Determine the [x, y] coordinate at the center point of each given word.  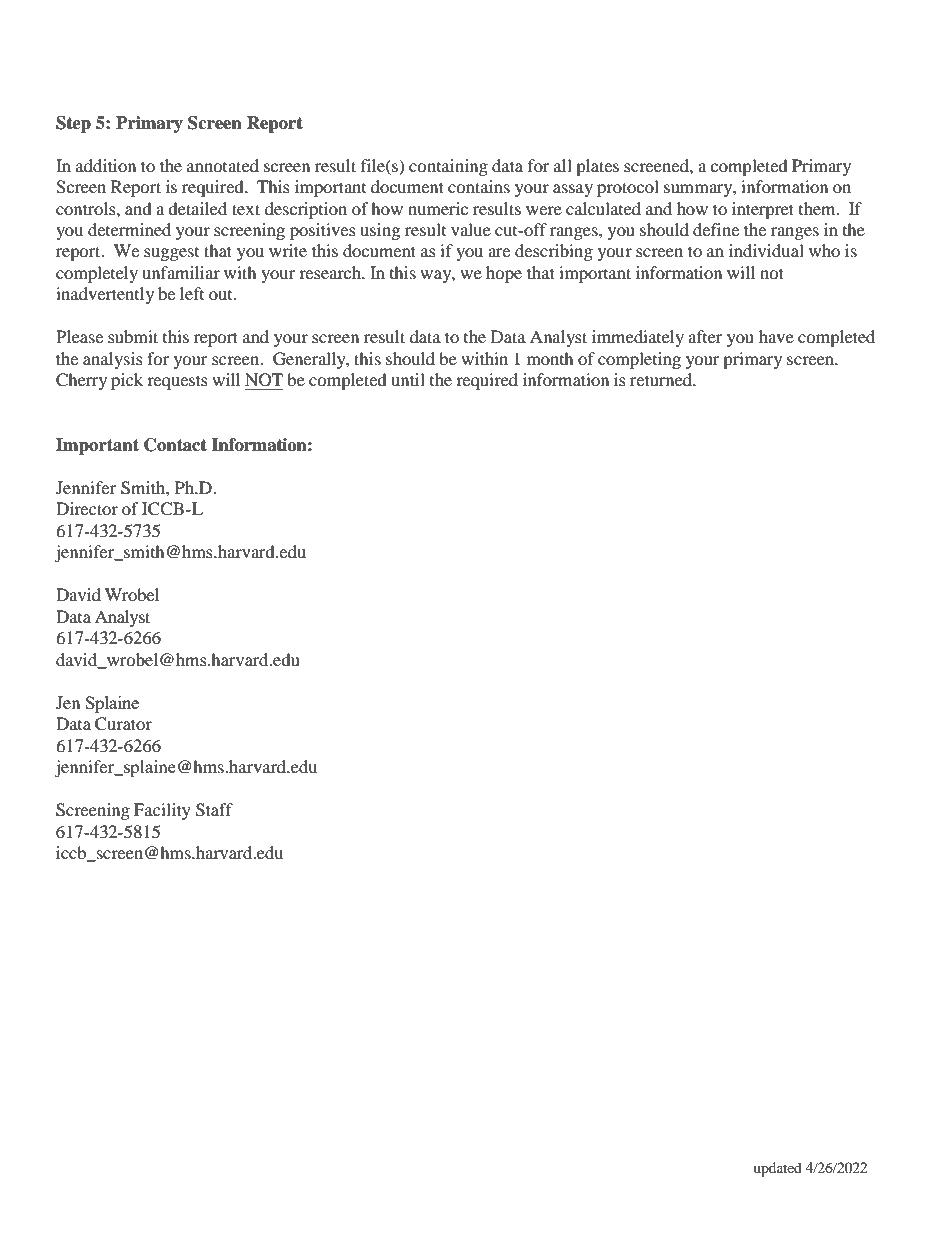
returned [662, 379]
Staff [214, 810]
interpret [763, 210]
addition [106, 165]
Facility [162, 811]
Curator [123, 724]
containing [448, 167]
